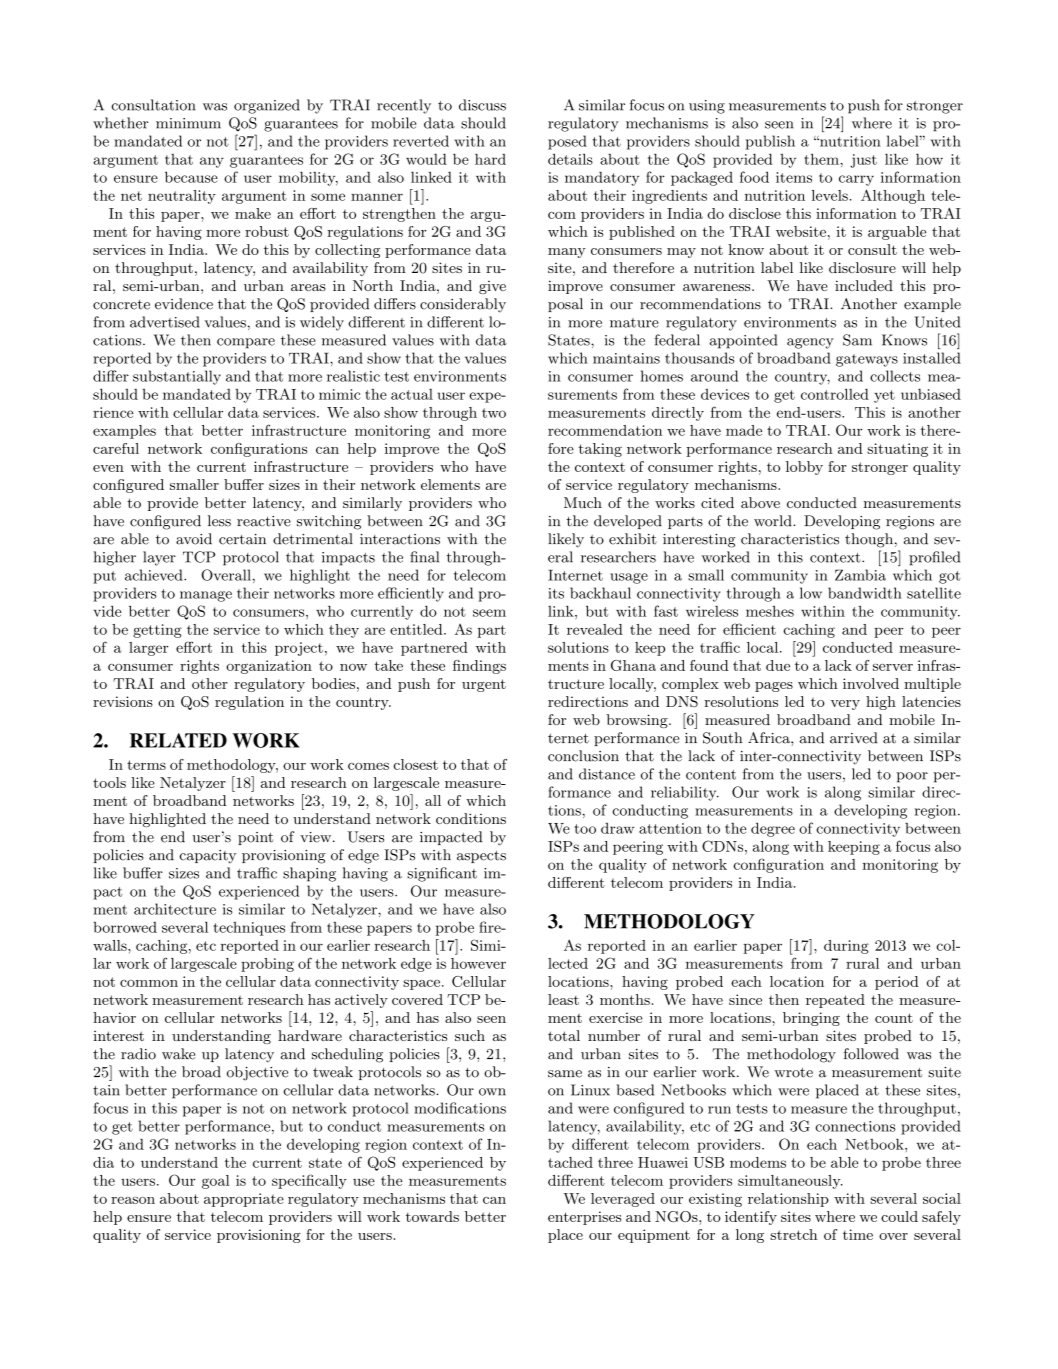 The image size is (1058, 1369). What do you see at coordinates (216, 1182) in the screenshot?
I see `goal` at bounding box center [216, 1182].
